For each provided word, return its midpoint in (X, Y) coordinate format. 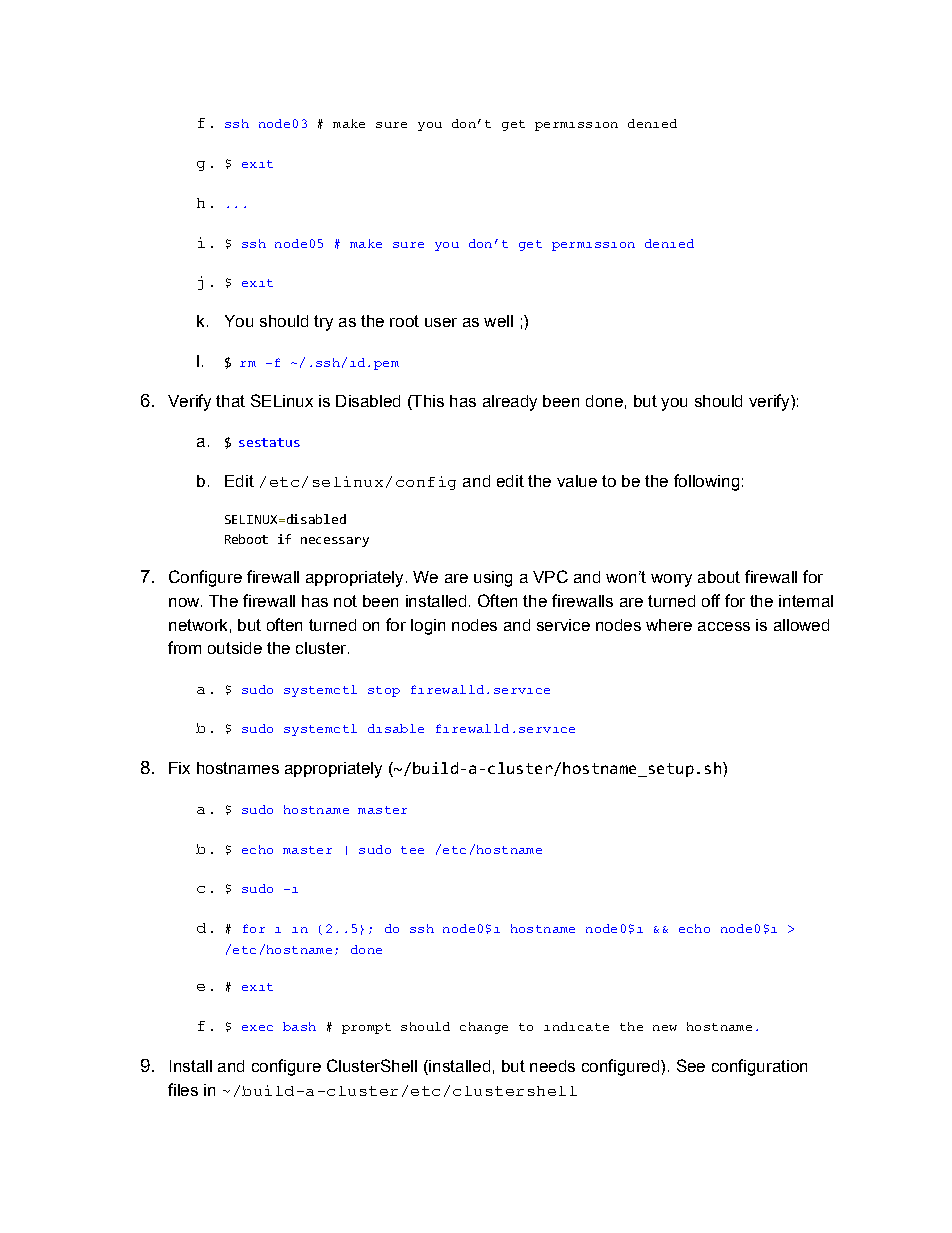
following (706, 482)
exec (257, 1028)
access (724, 626)
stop (384, 691)
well (498, 321)
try (323, 323)
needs (552, 1066)
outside (235, 648)
